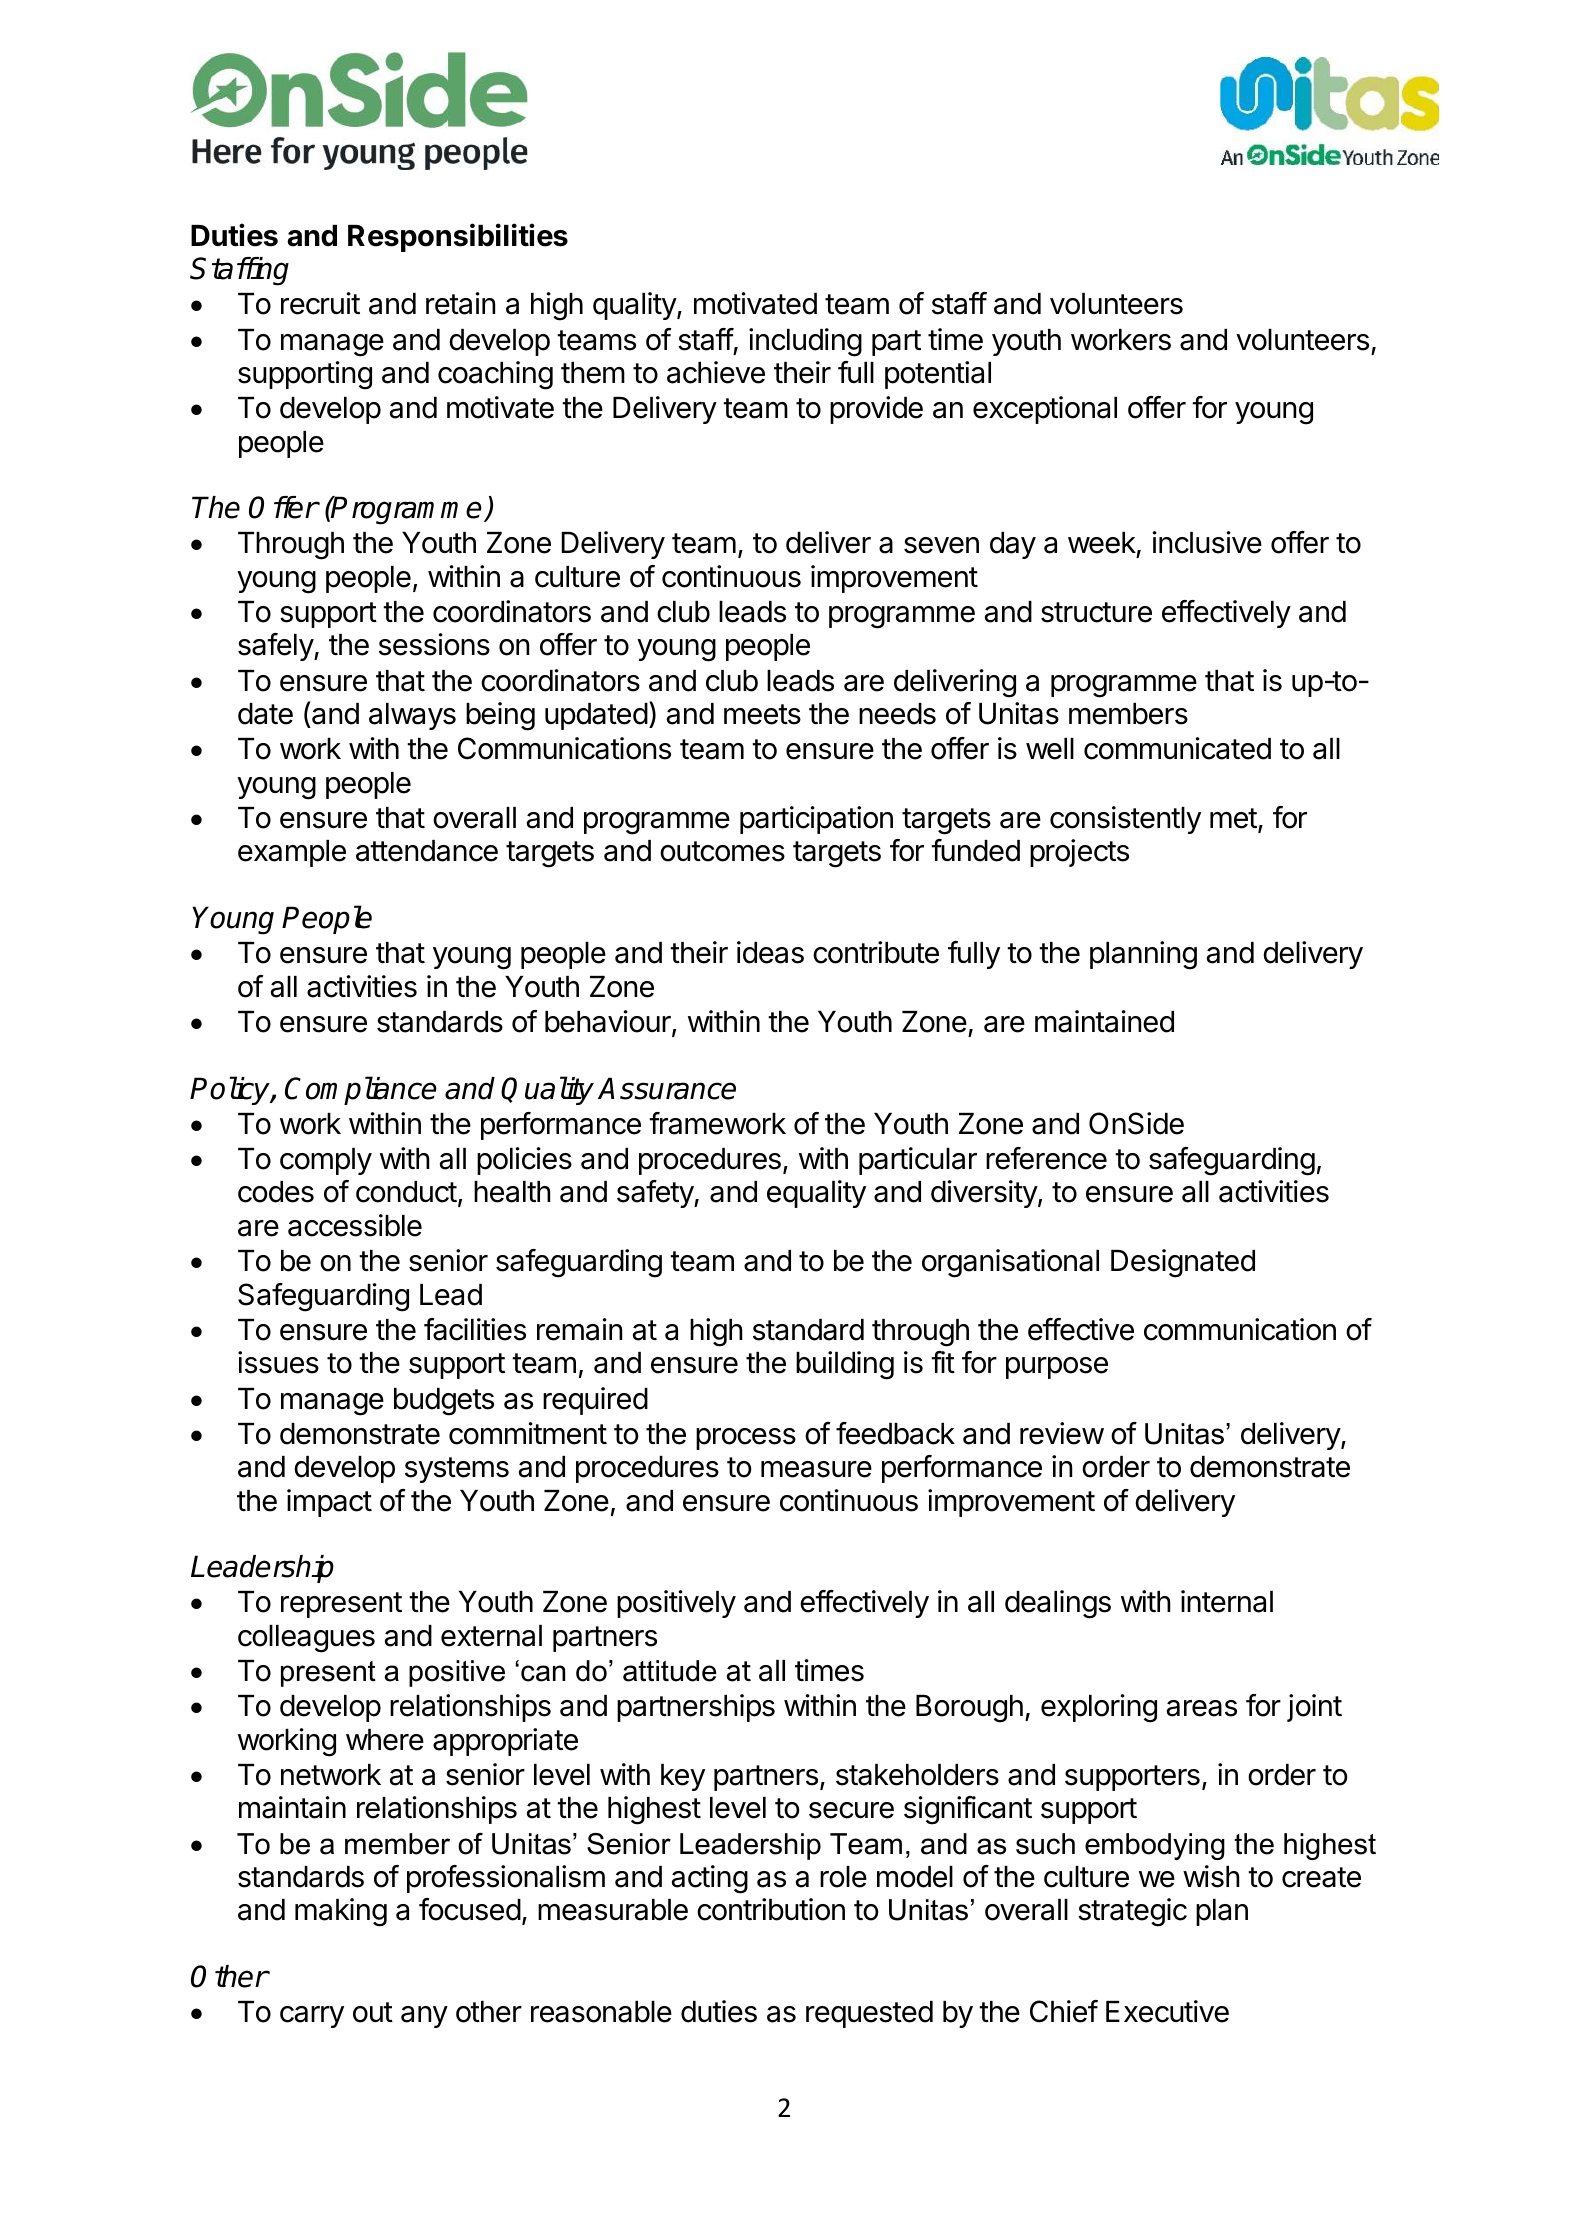  I want to click on exceptional, so click(1045, 410).
